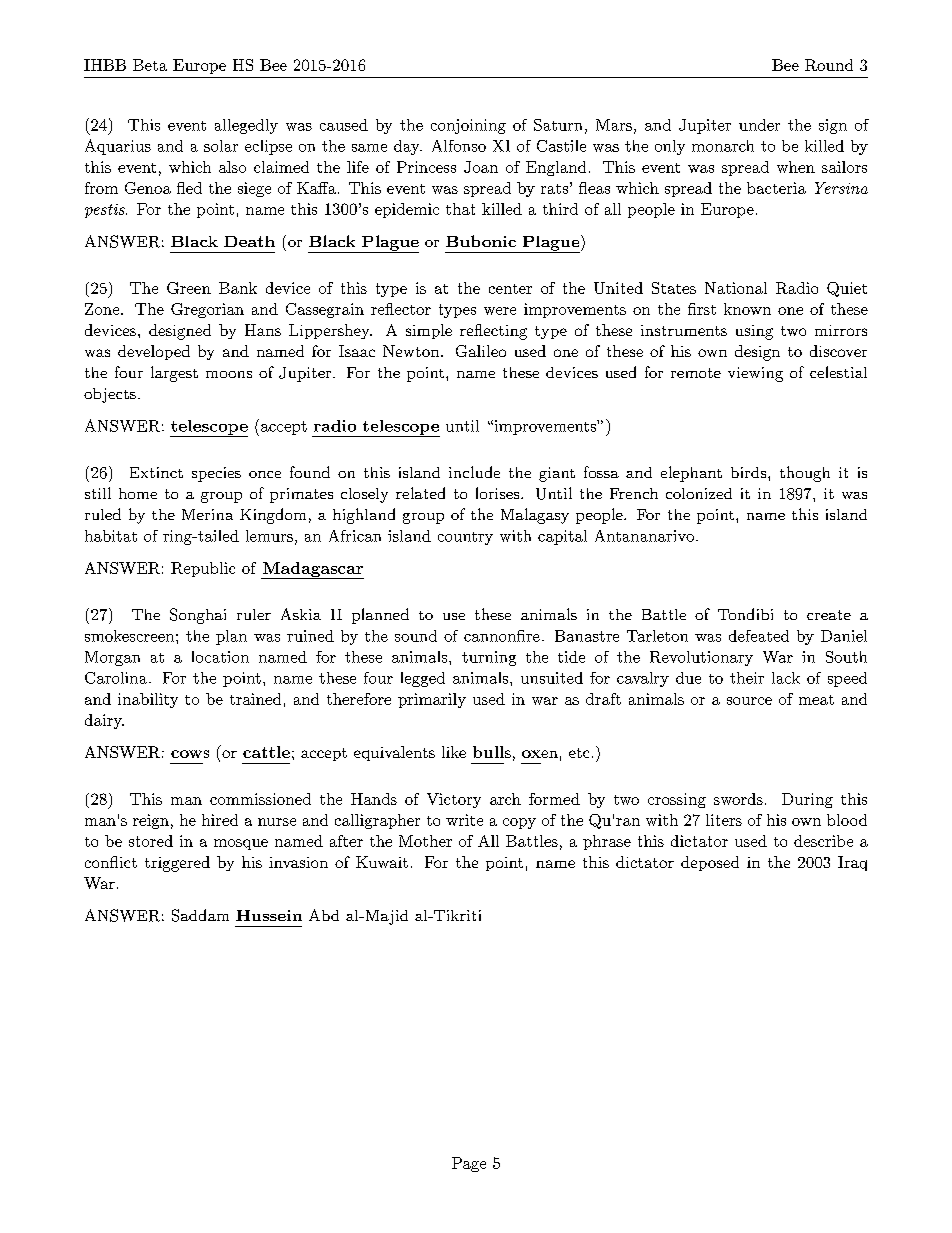  Describe the element at coordinates (469, 1164) in the screenshot. I see `Page` at that location.
